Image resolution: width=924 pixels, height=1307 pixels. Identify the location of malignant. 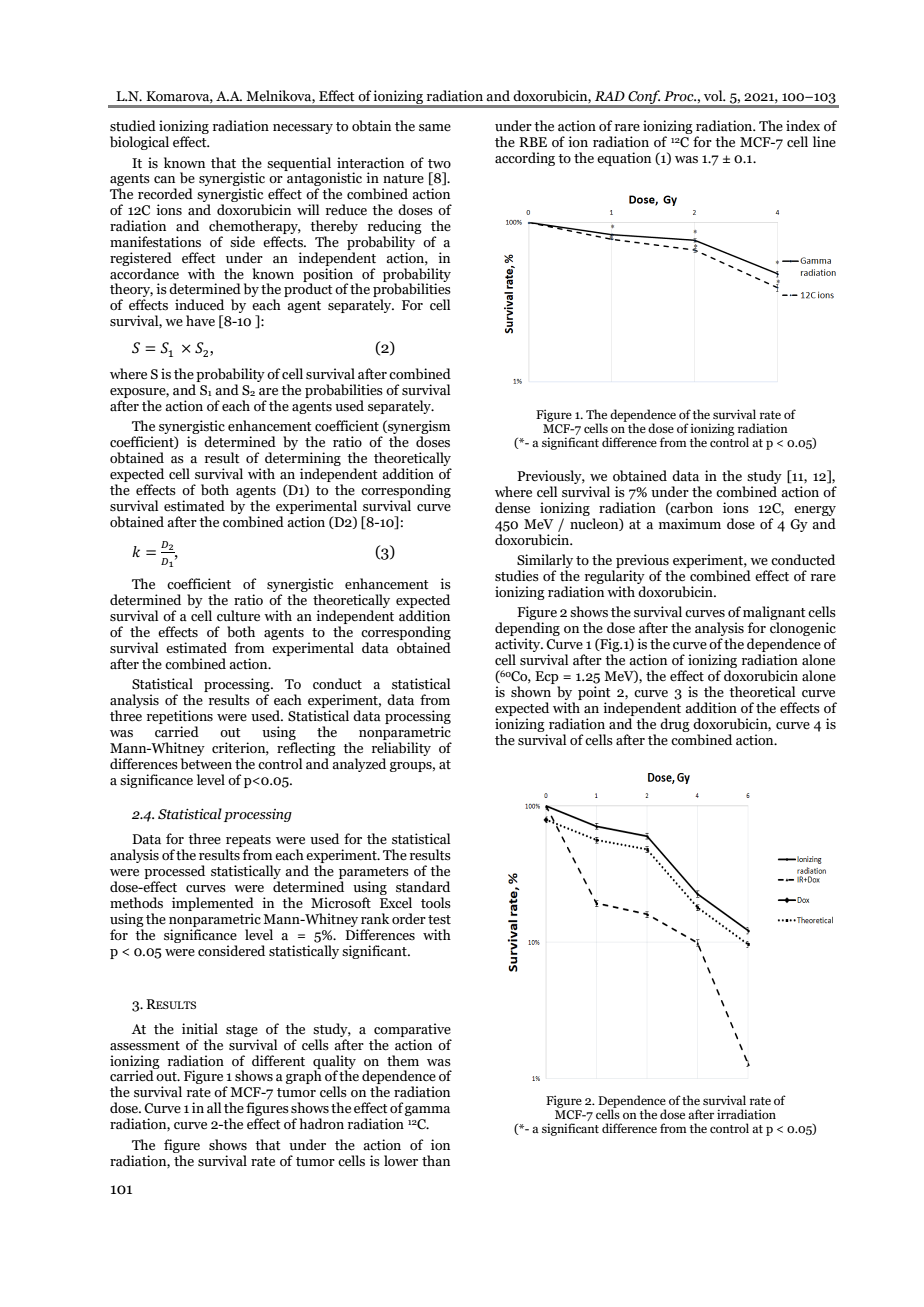
(774, 614).
